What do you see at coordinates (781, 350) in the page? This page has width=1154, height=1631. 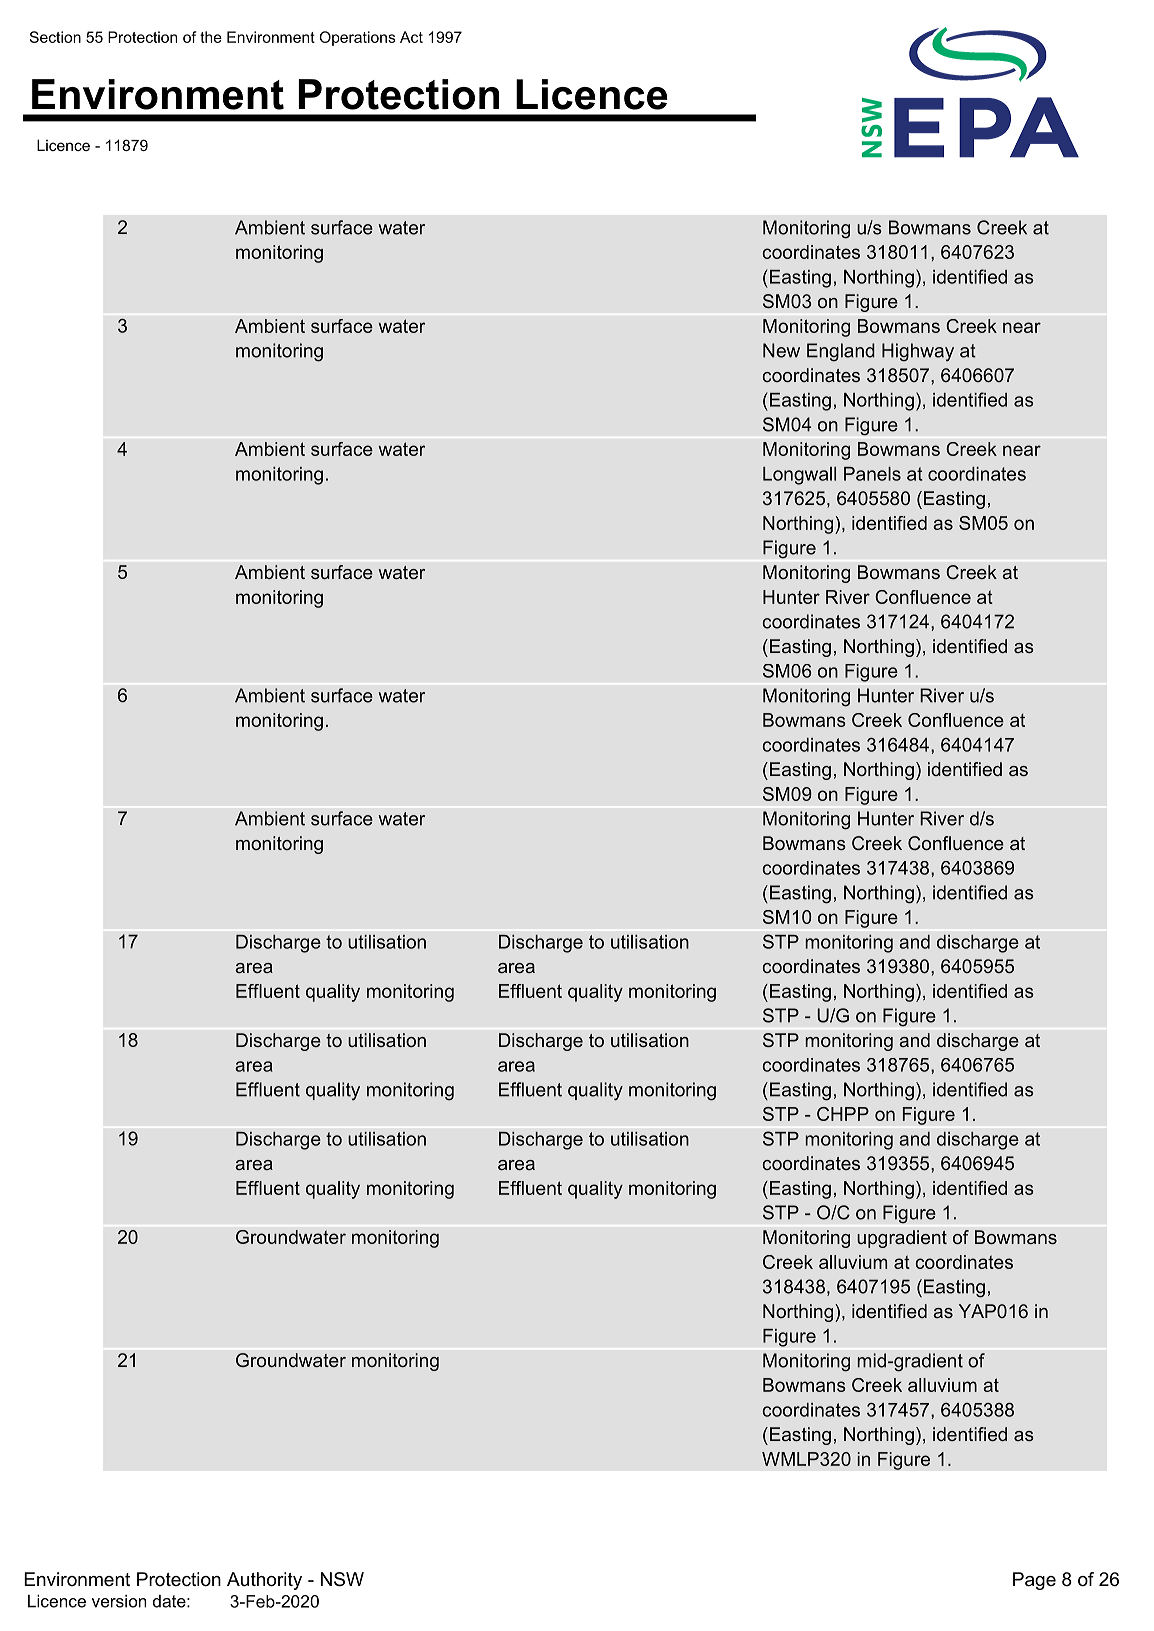 I see `New` at bounding box center [781, 350].
